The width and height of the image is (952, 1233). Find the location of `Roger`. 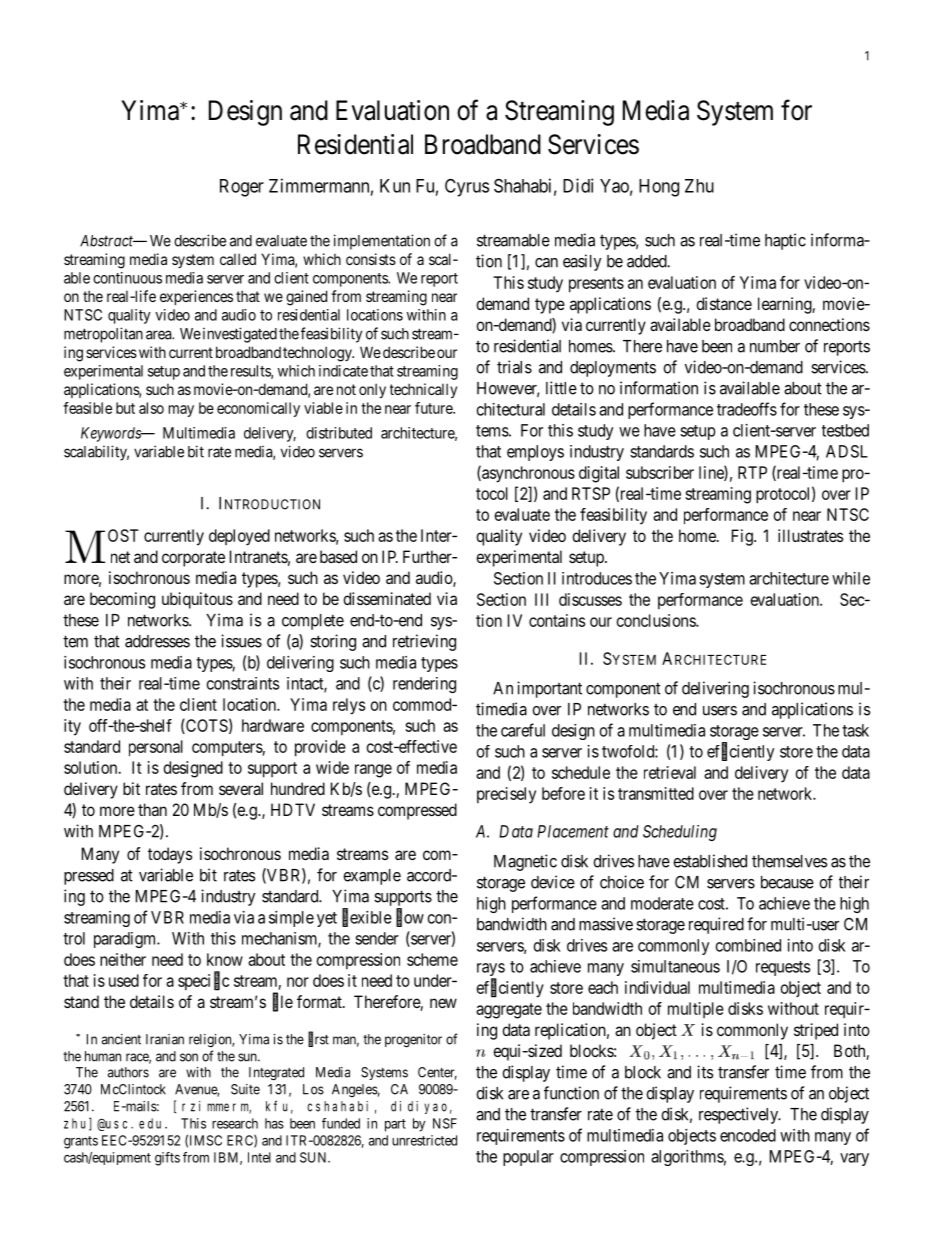

Roger is located at coordinates (242, 188).
